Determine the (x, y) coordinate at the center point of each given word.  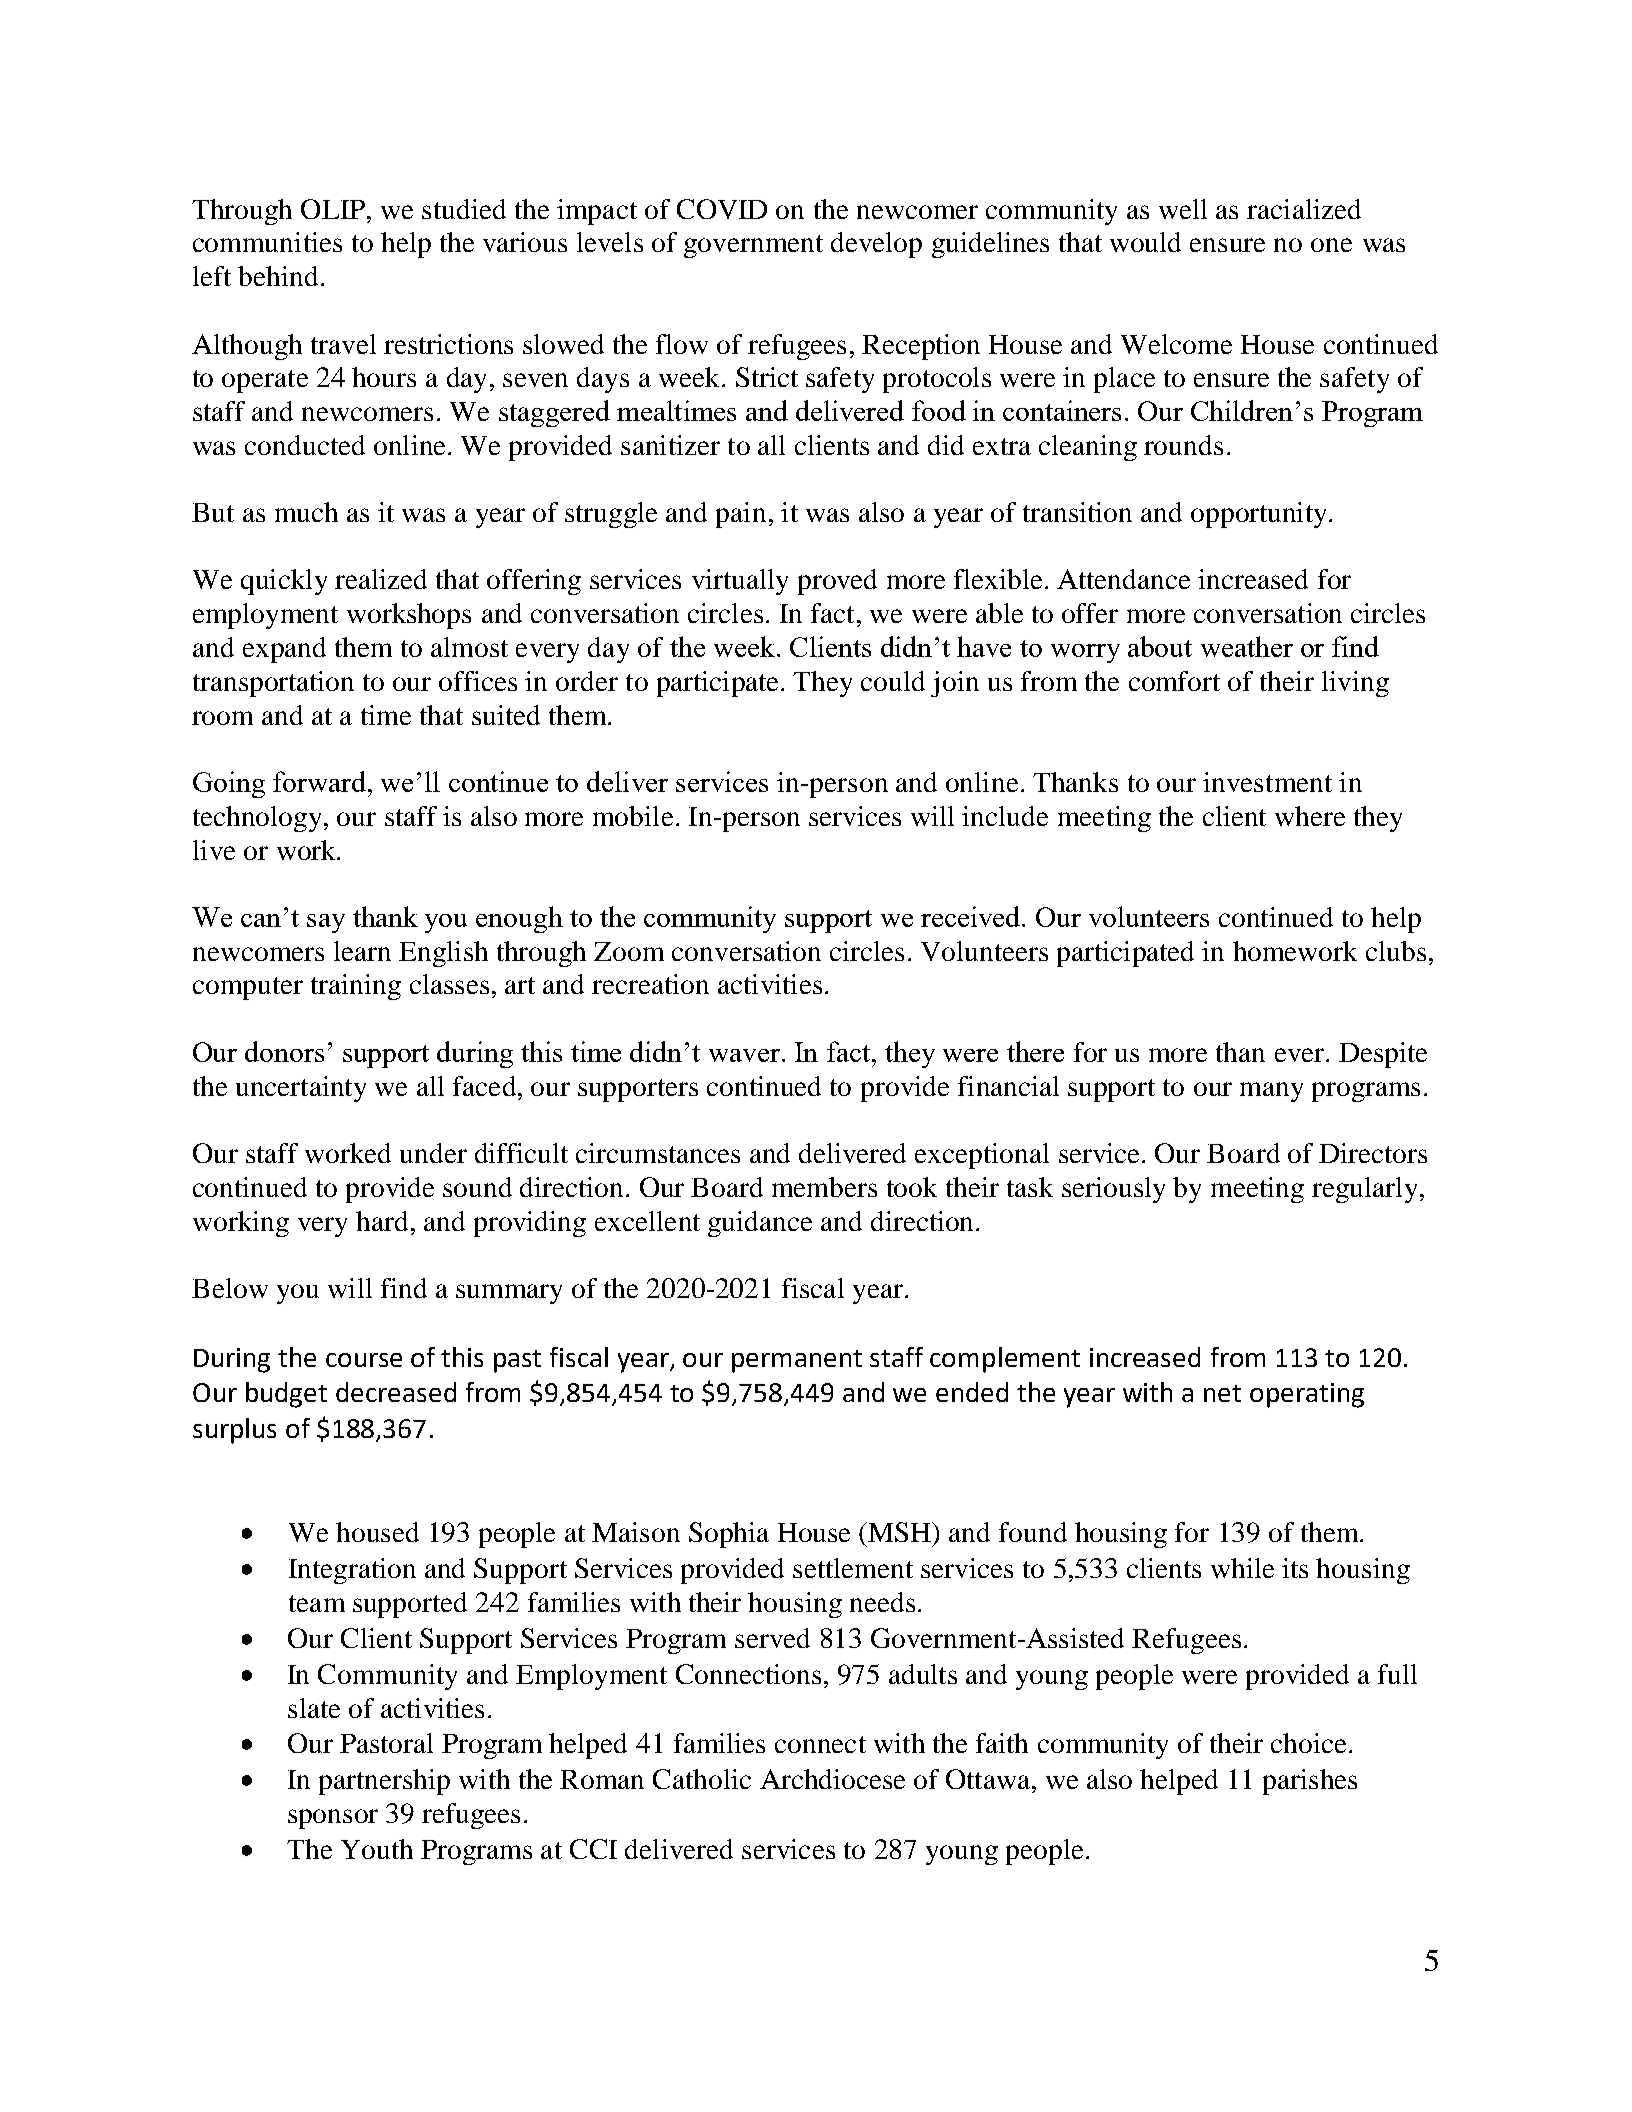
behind (278, 276)
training (356, 987)
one (1331, 245)
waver (744, 1055)
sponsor (333, 1819)
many (1271, 1092)
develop (876, 245)
